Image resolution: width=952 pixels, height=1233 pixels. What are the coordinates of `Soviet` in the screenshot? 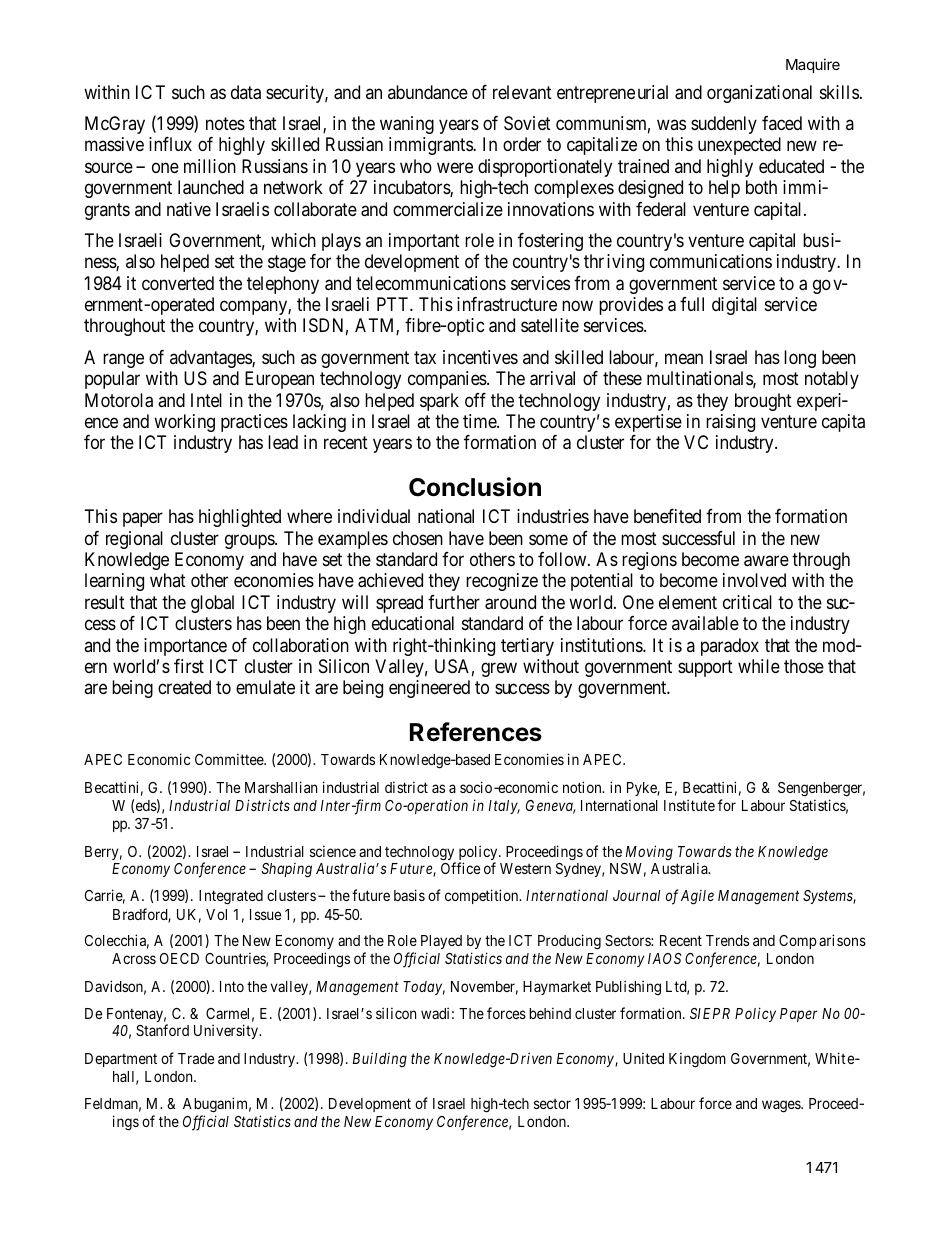 It's located at (527, 123).
